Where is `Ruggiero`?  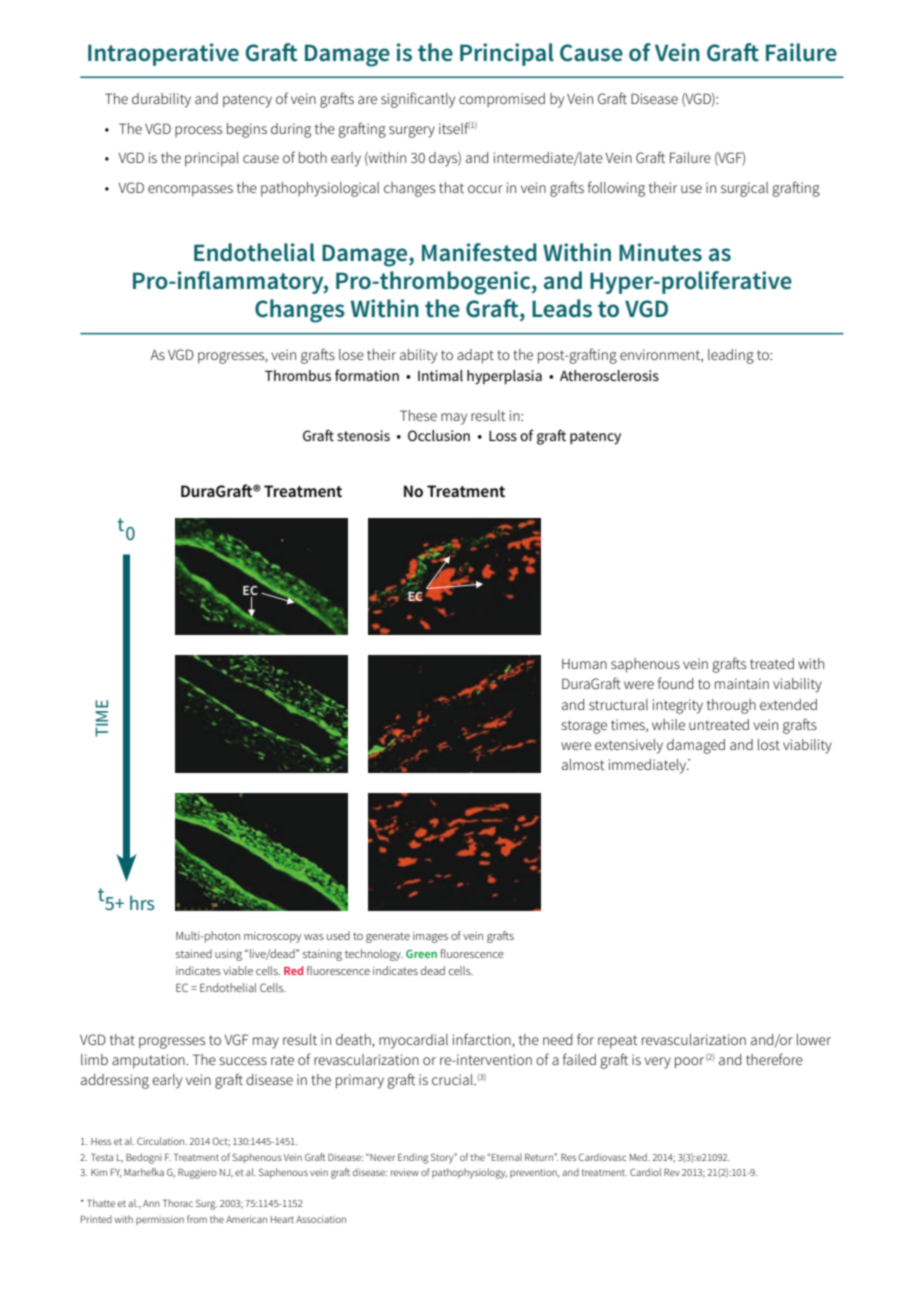 Ruggiero is located at coordinates (197, 1173).
